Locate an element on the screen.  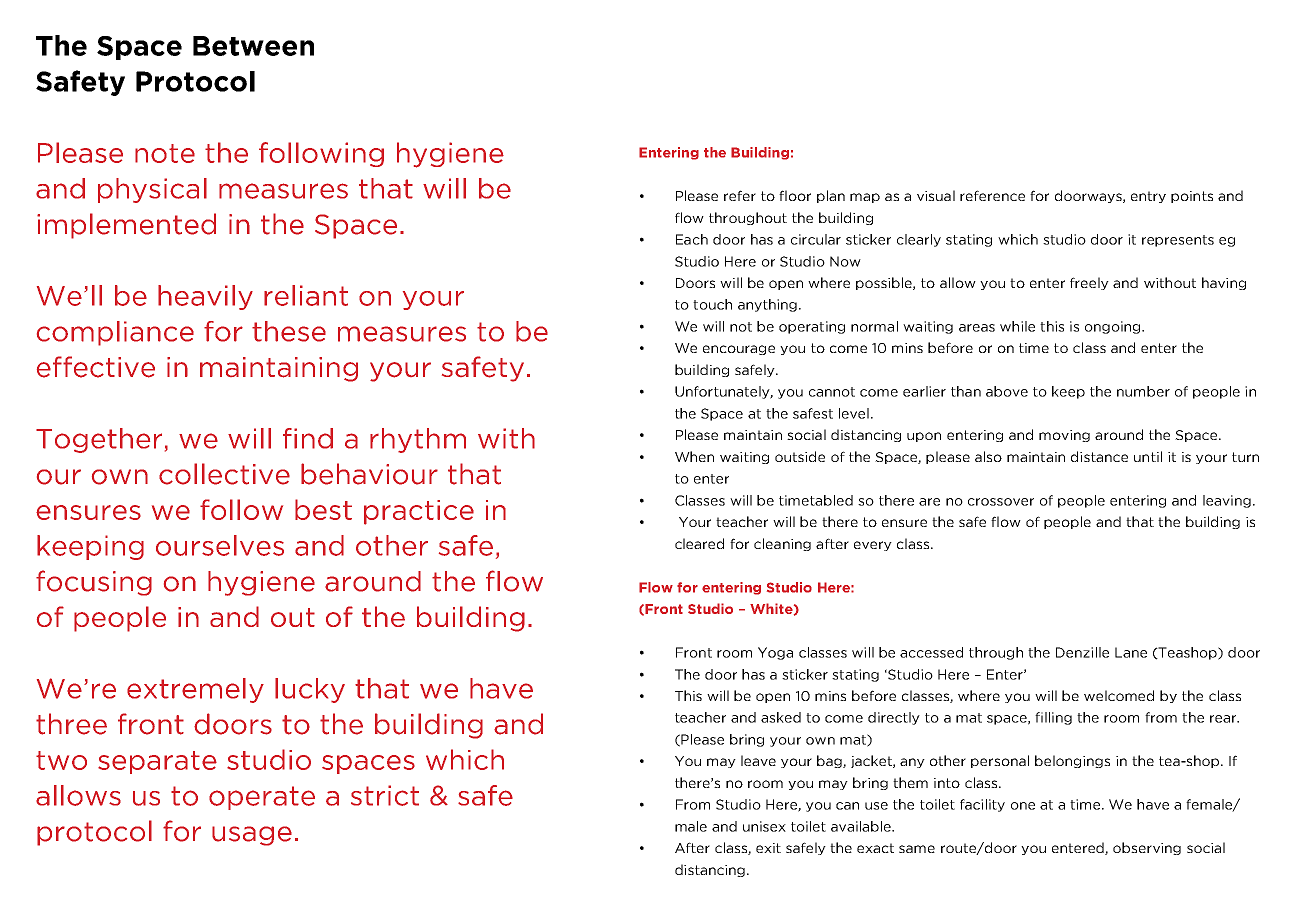
Between is located at coordinates (253, 46).
